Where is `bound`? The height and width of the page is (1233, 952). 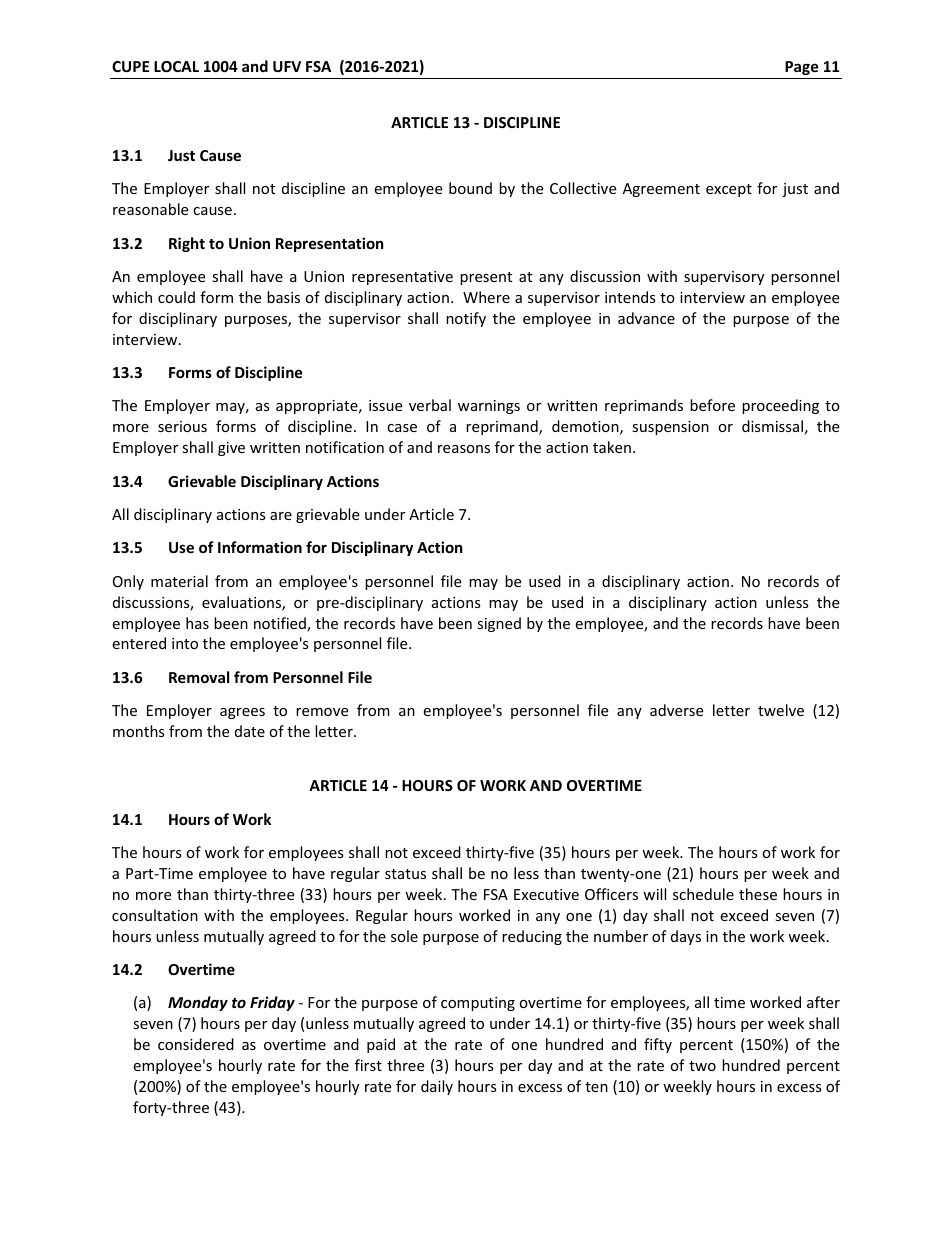 bound is located at coordinates (470, 188).
